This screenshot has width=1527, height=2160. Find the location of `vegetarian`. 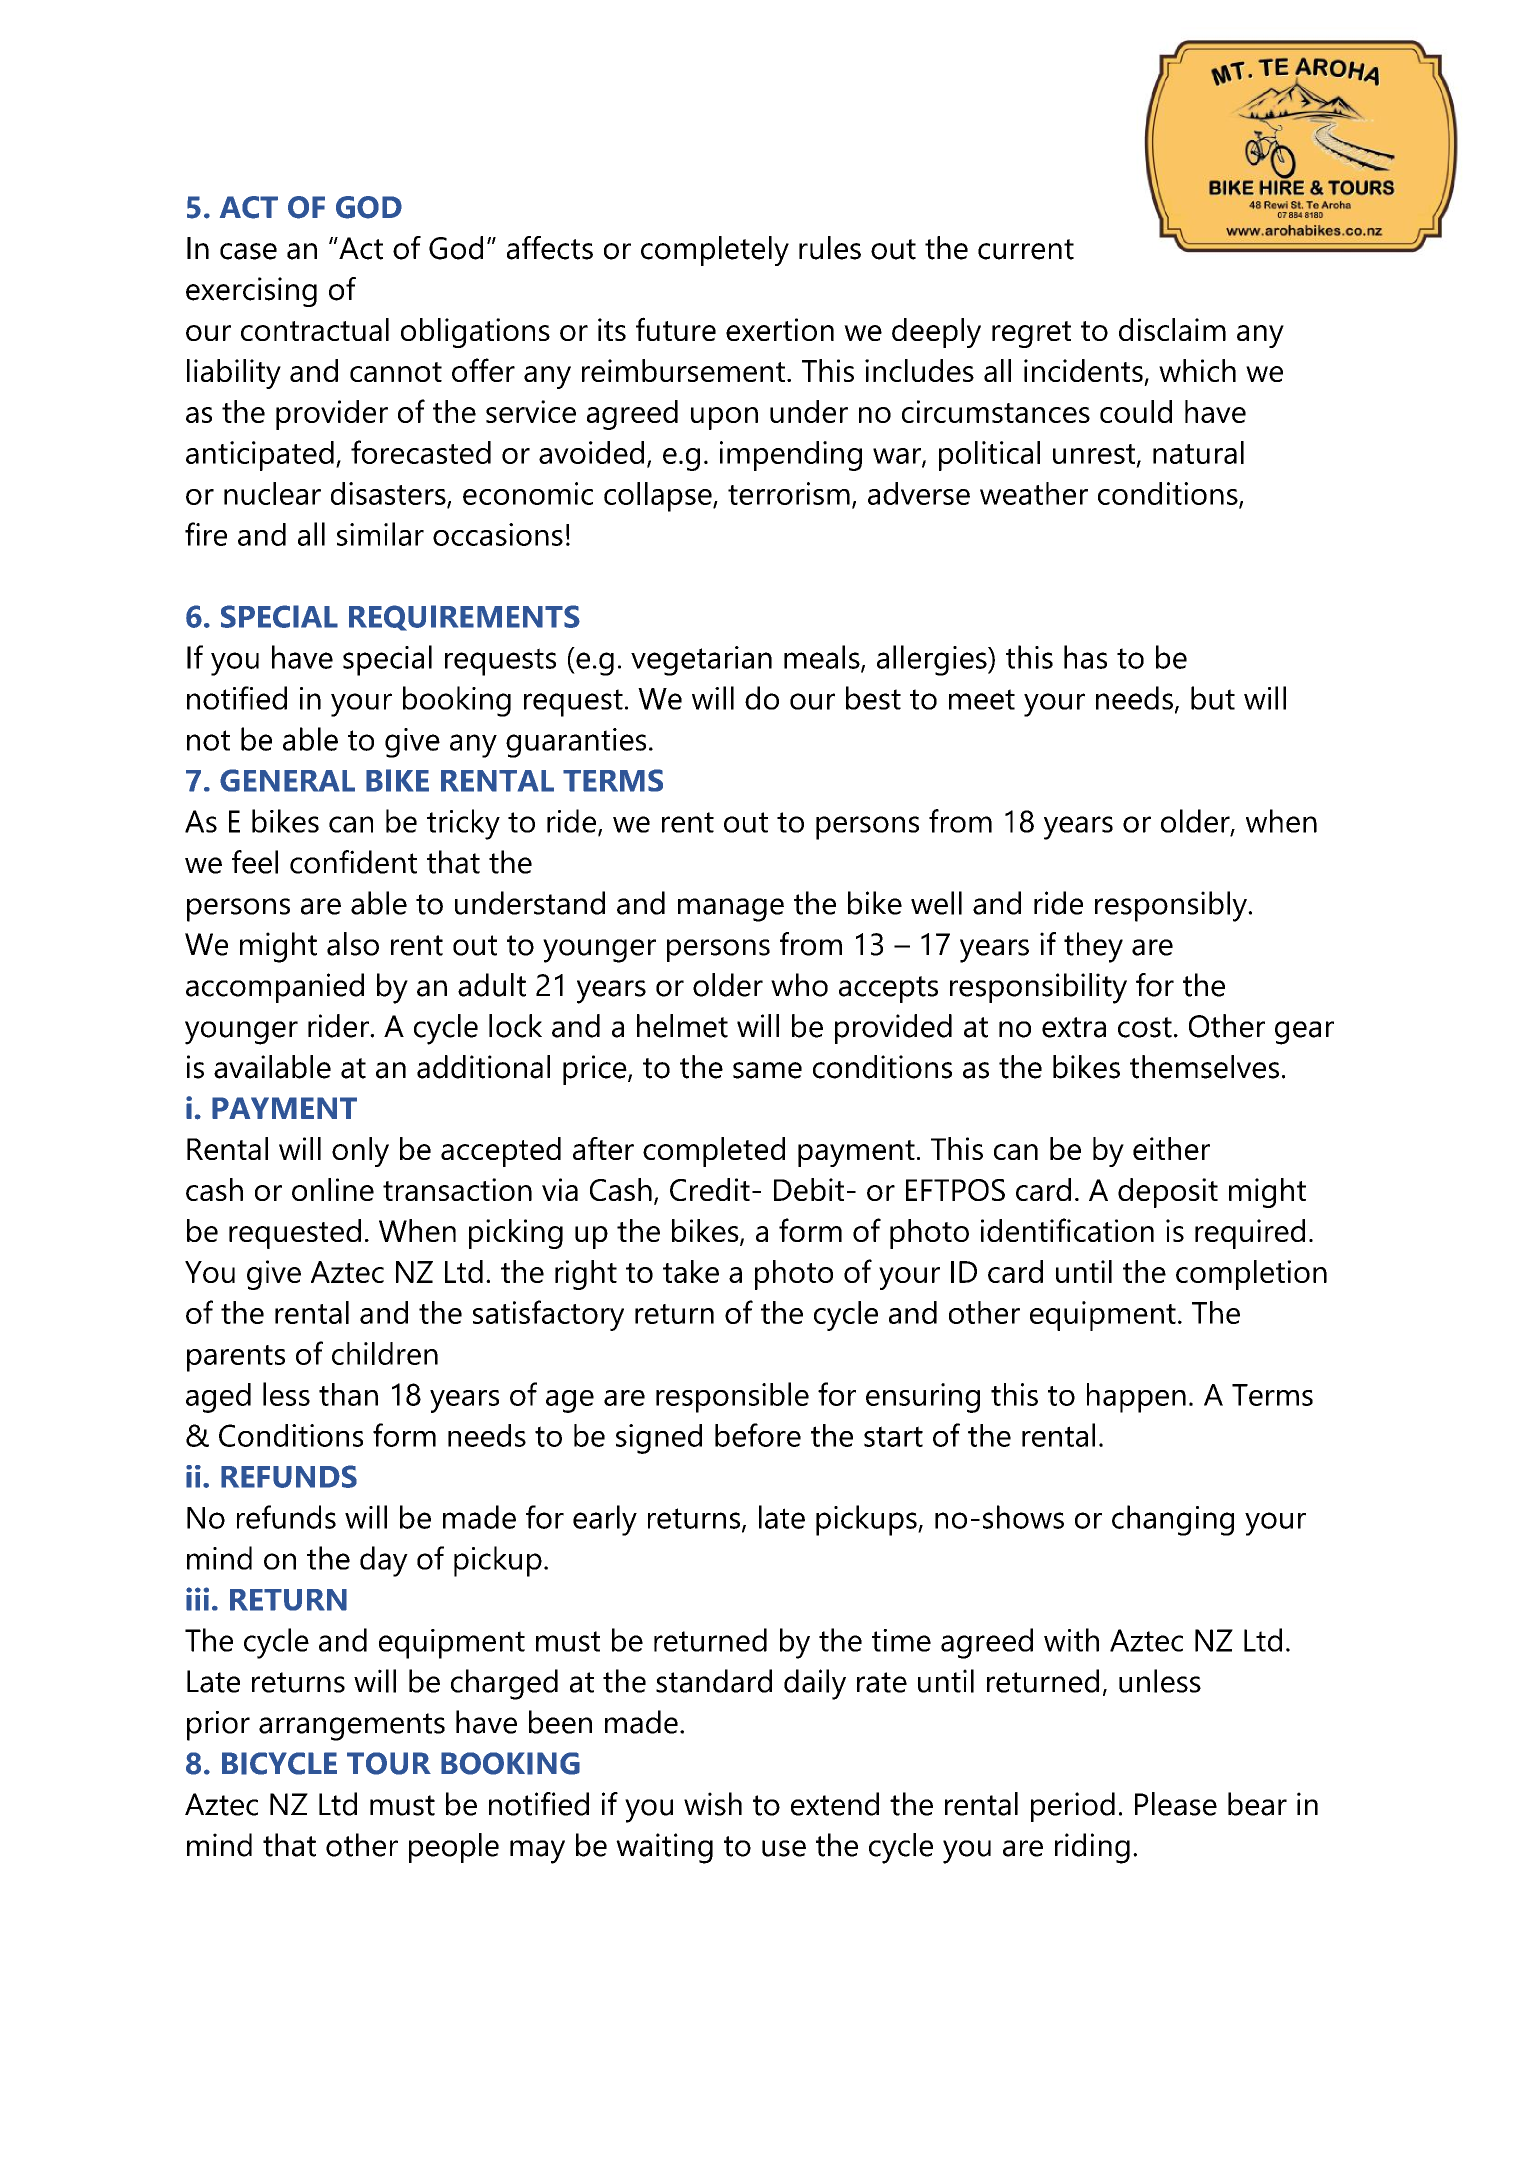

vegetarian is located at coordinates (701, 661).
